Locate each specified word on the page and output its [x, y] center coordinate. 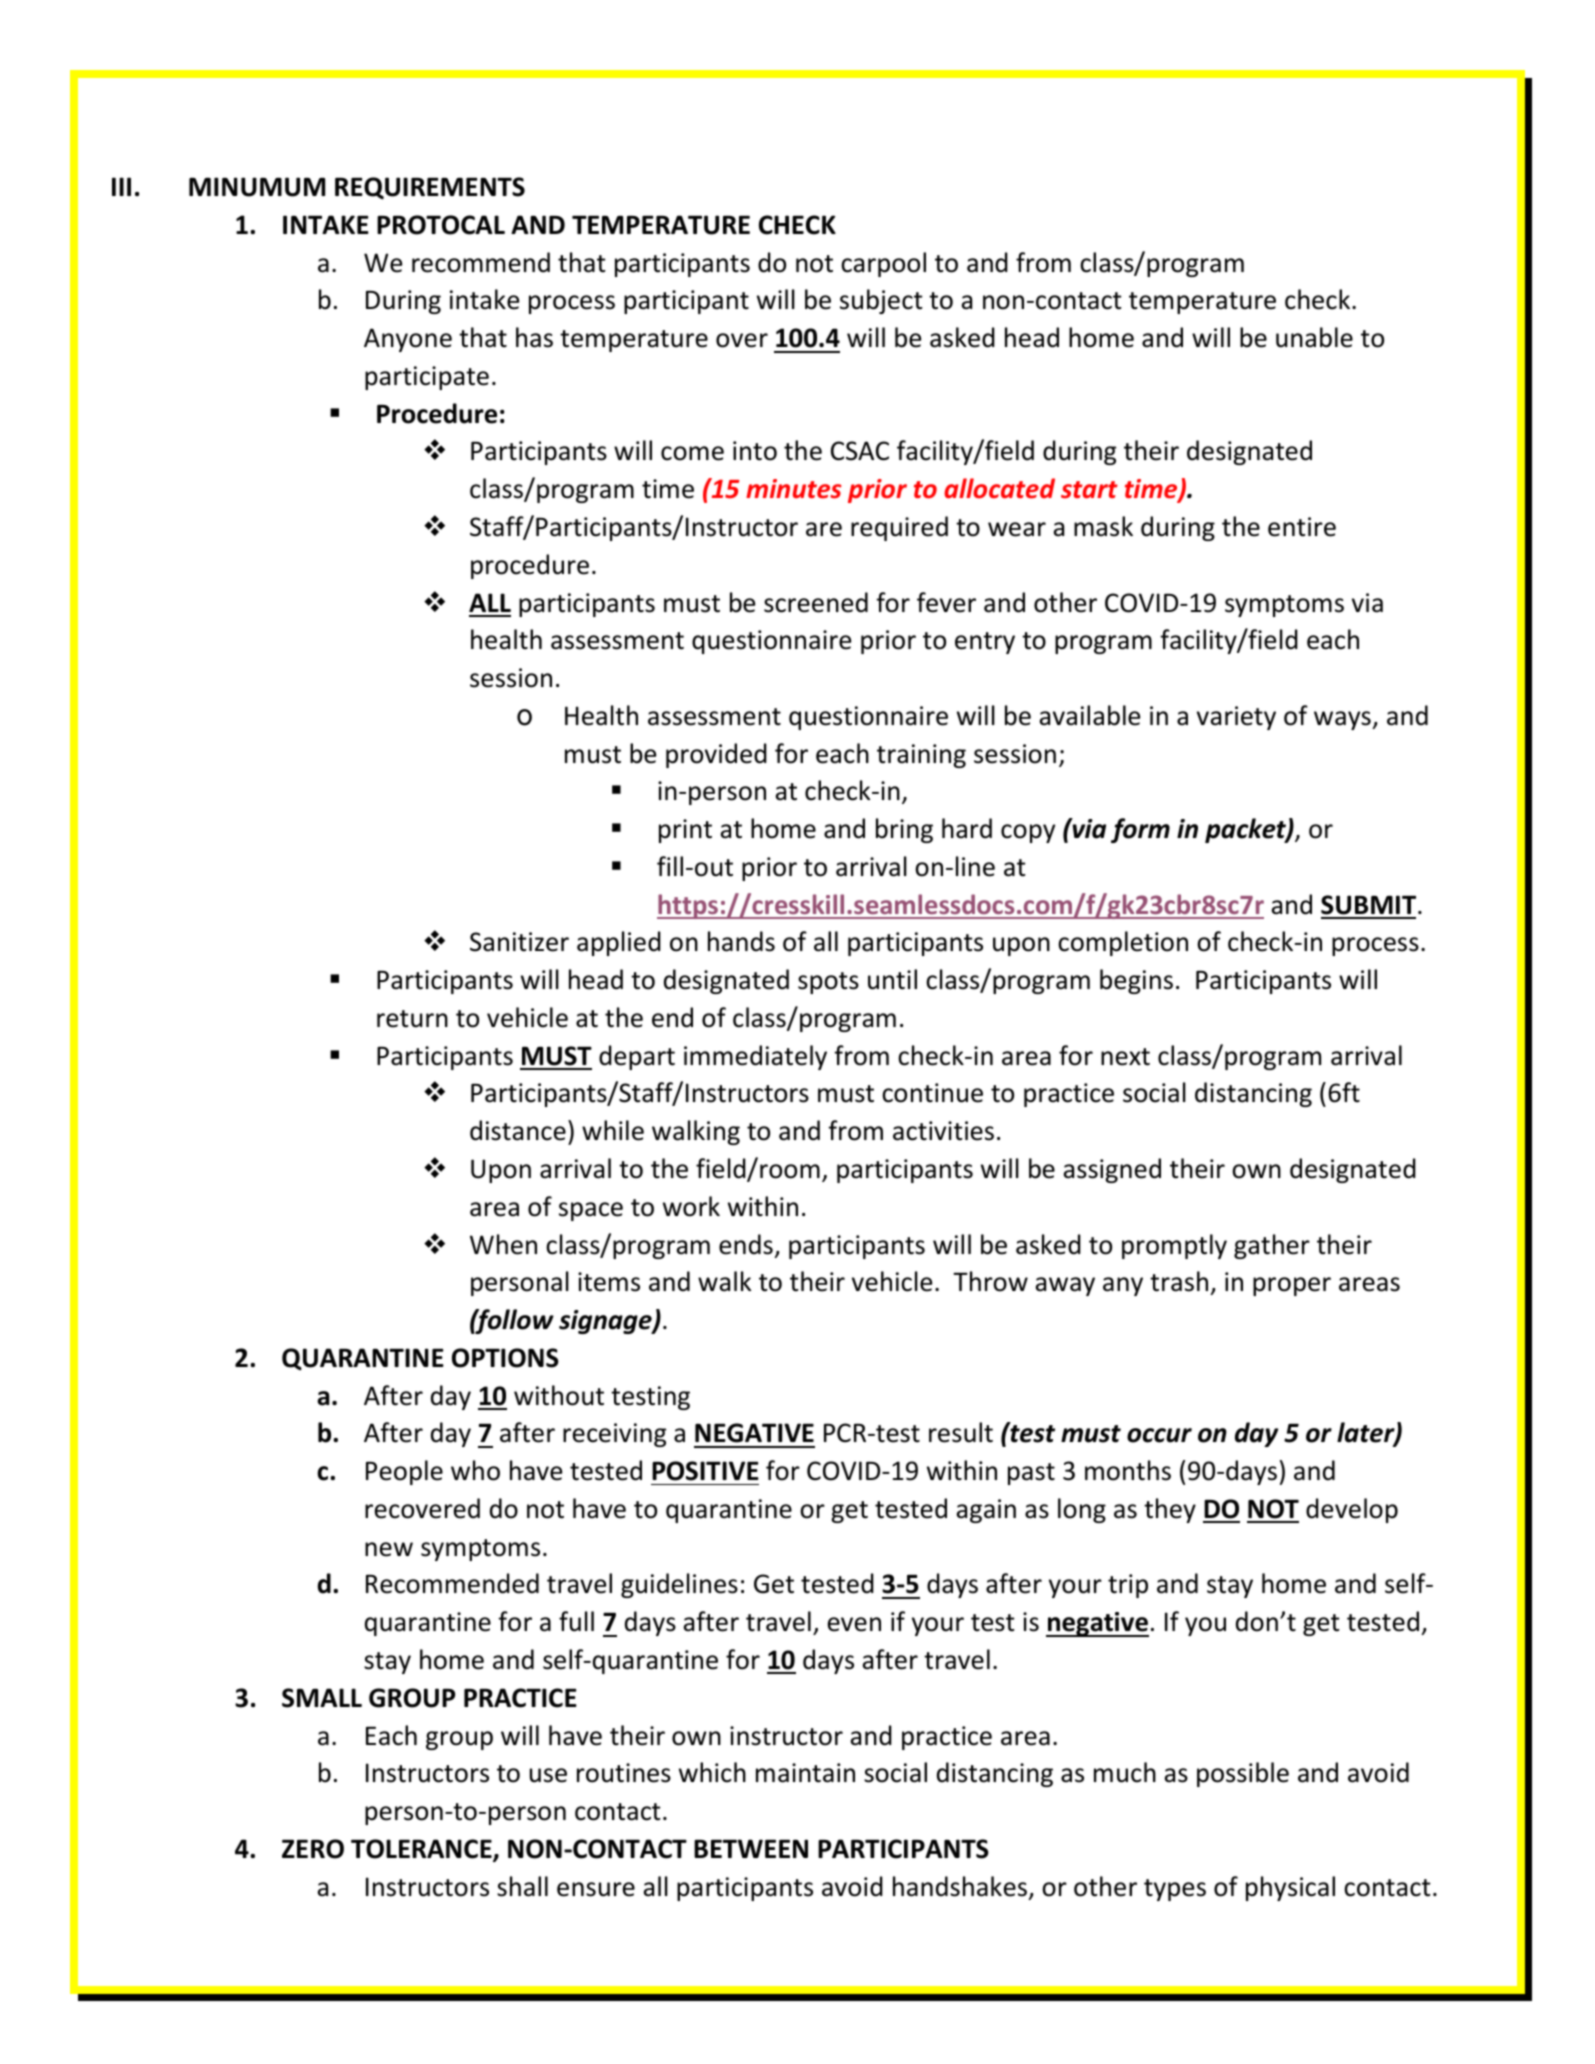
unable [1314, 337]
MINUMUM [257, 187]
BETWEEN [751, 1848]
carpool [883, 264]
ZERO [313, 1849]
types [1175, 1890]
